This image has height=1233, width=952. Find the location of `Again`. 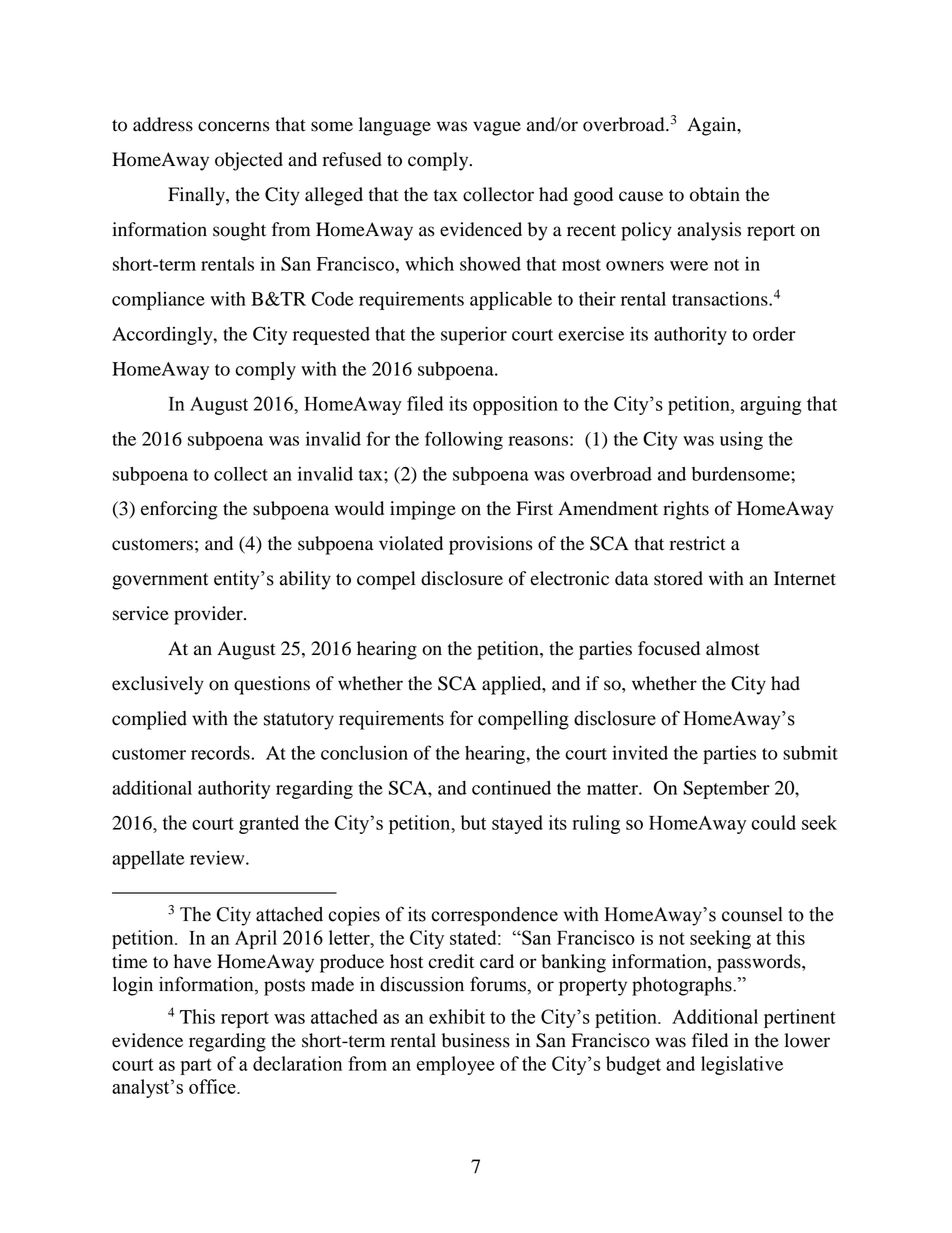

Again is located at coordinates (713, 126).
